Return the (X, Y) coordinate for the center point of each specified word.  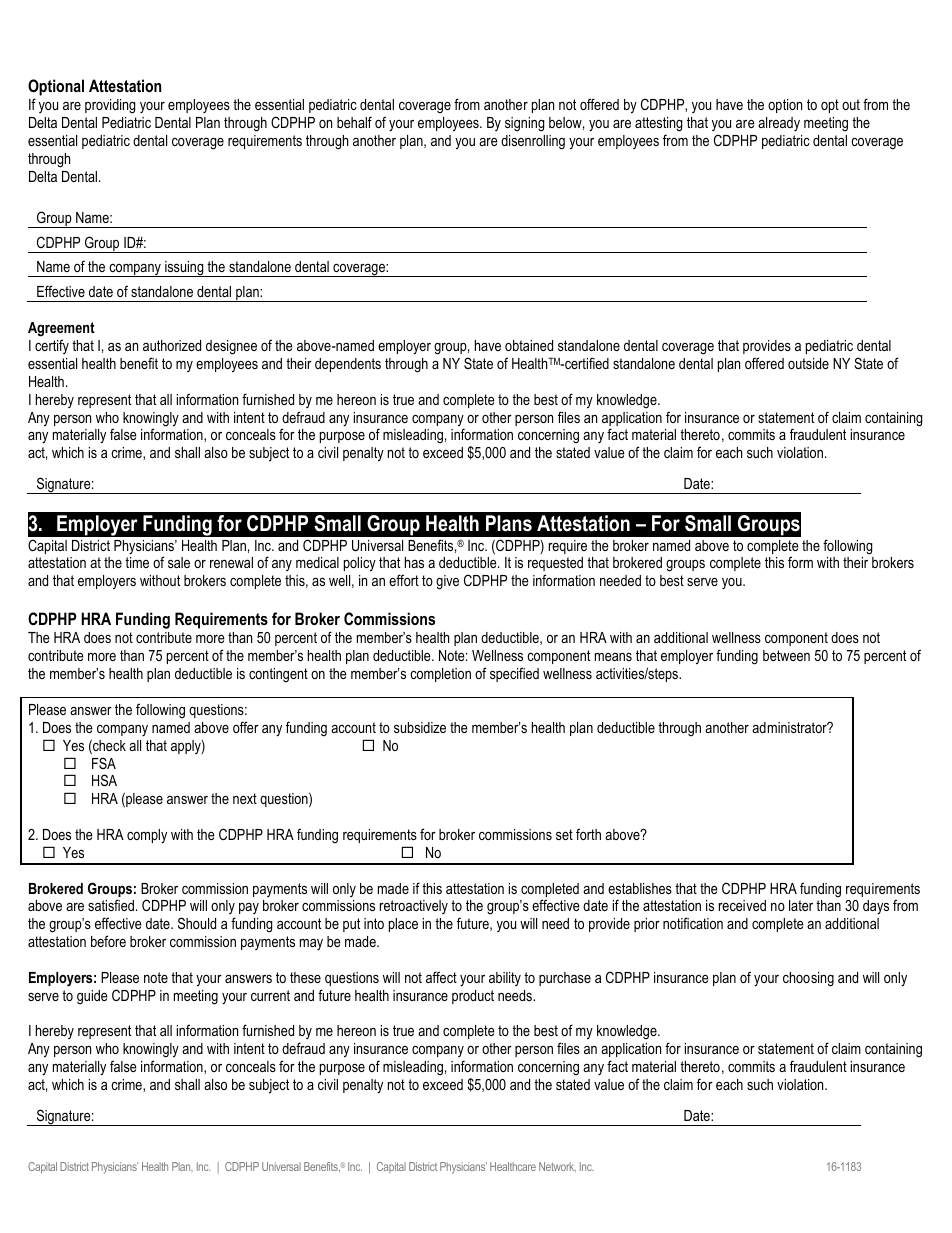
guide (92, 997)
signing (524, 124)
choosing (808, 979)
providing (110, 106)
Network (557, 1167)
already (779, 124)
